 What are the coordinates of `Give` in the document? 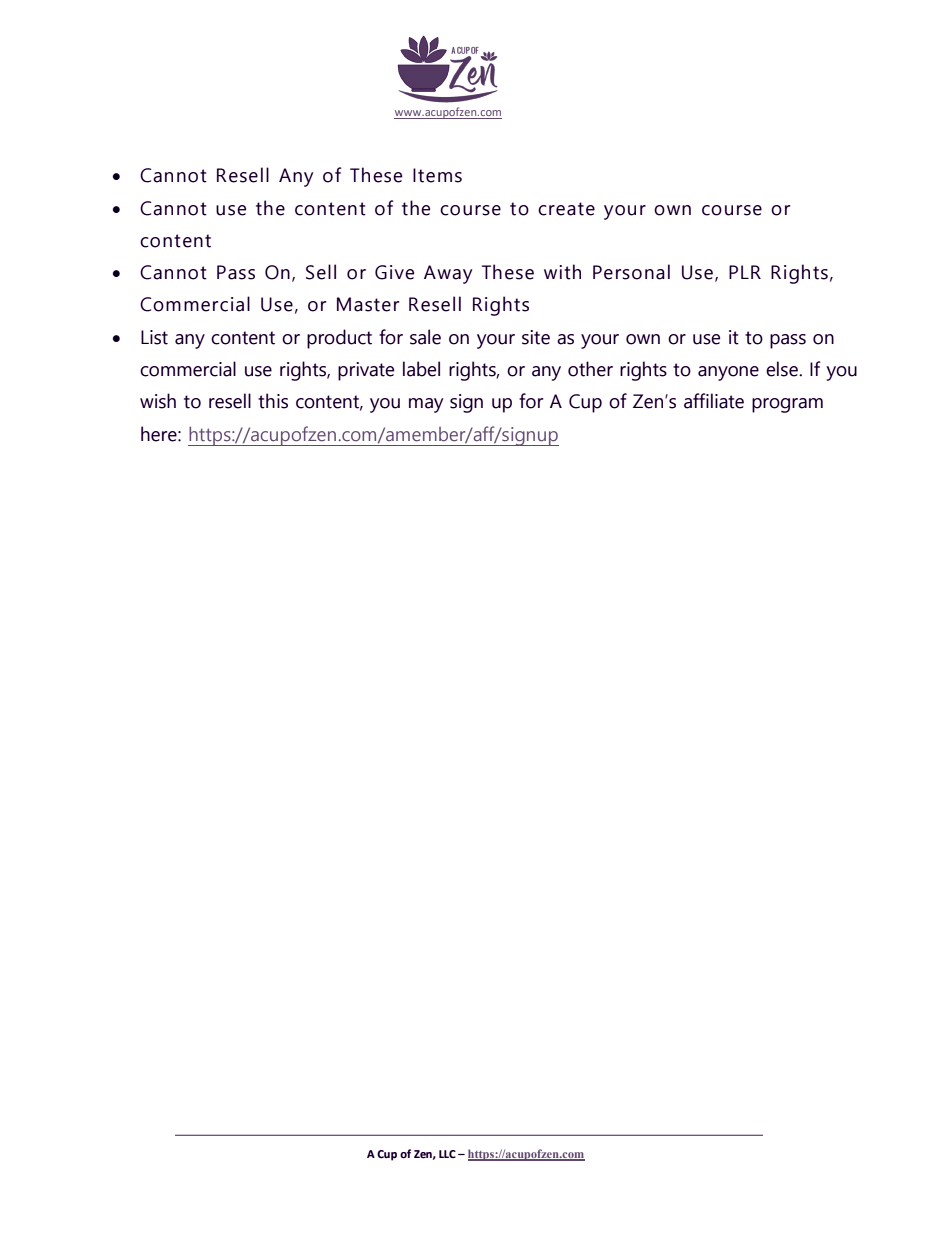 It's located at (394, 272).
